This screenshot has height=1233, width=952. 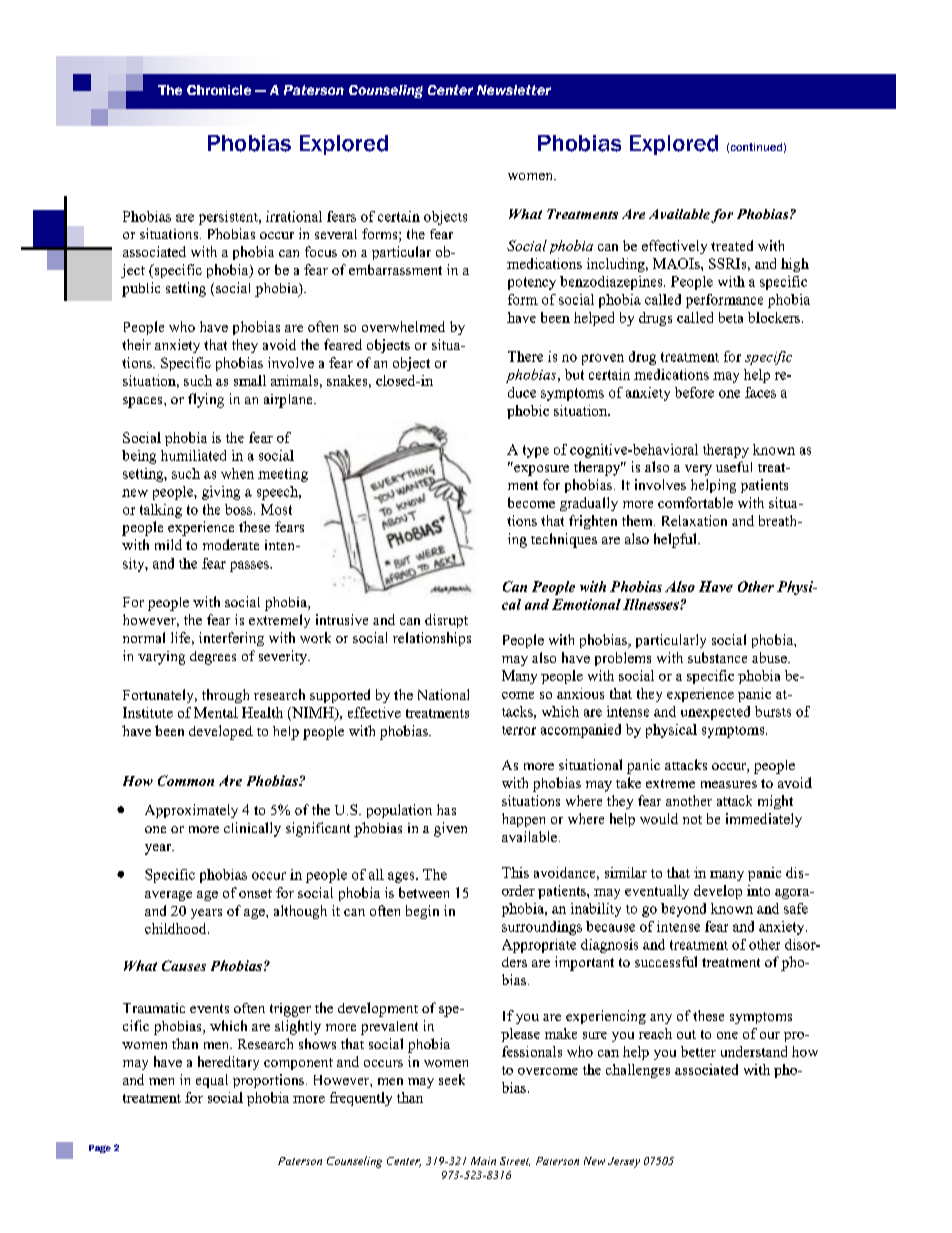 What do you see at coordinates (219, 90) in the screenshot?
I see `Chronicle` at bounding box center [219, 90].
